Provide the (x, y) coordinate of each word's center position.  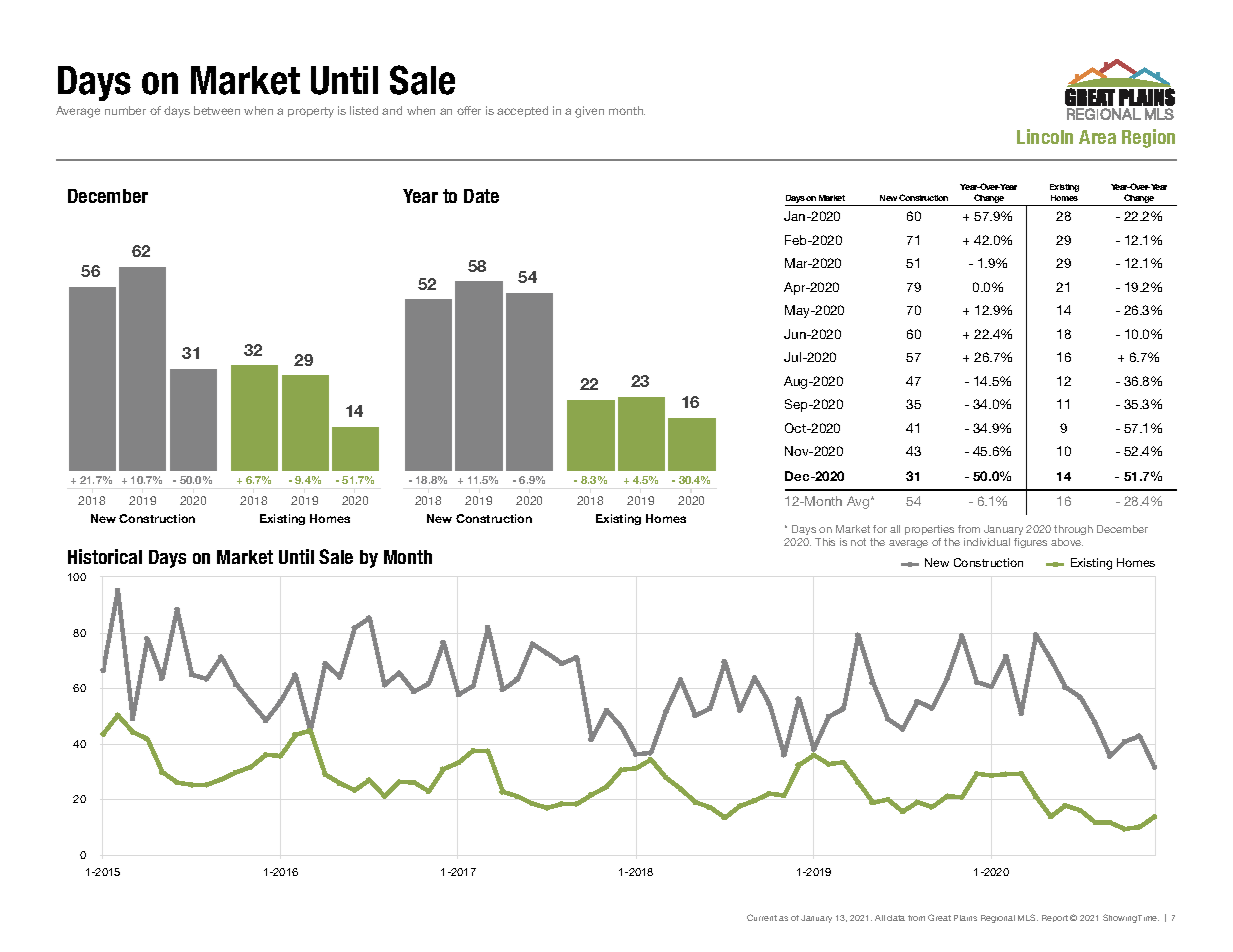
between (217, 110)
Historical (105, 556)
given (589, 112)
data (896, 918)
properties (929, 530)
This (825, 542)
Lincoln (1045, 136)
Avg (859, 502)
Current (762, 917)
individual (987, 542)
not (858, 542)
